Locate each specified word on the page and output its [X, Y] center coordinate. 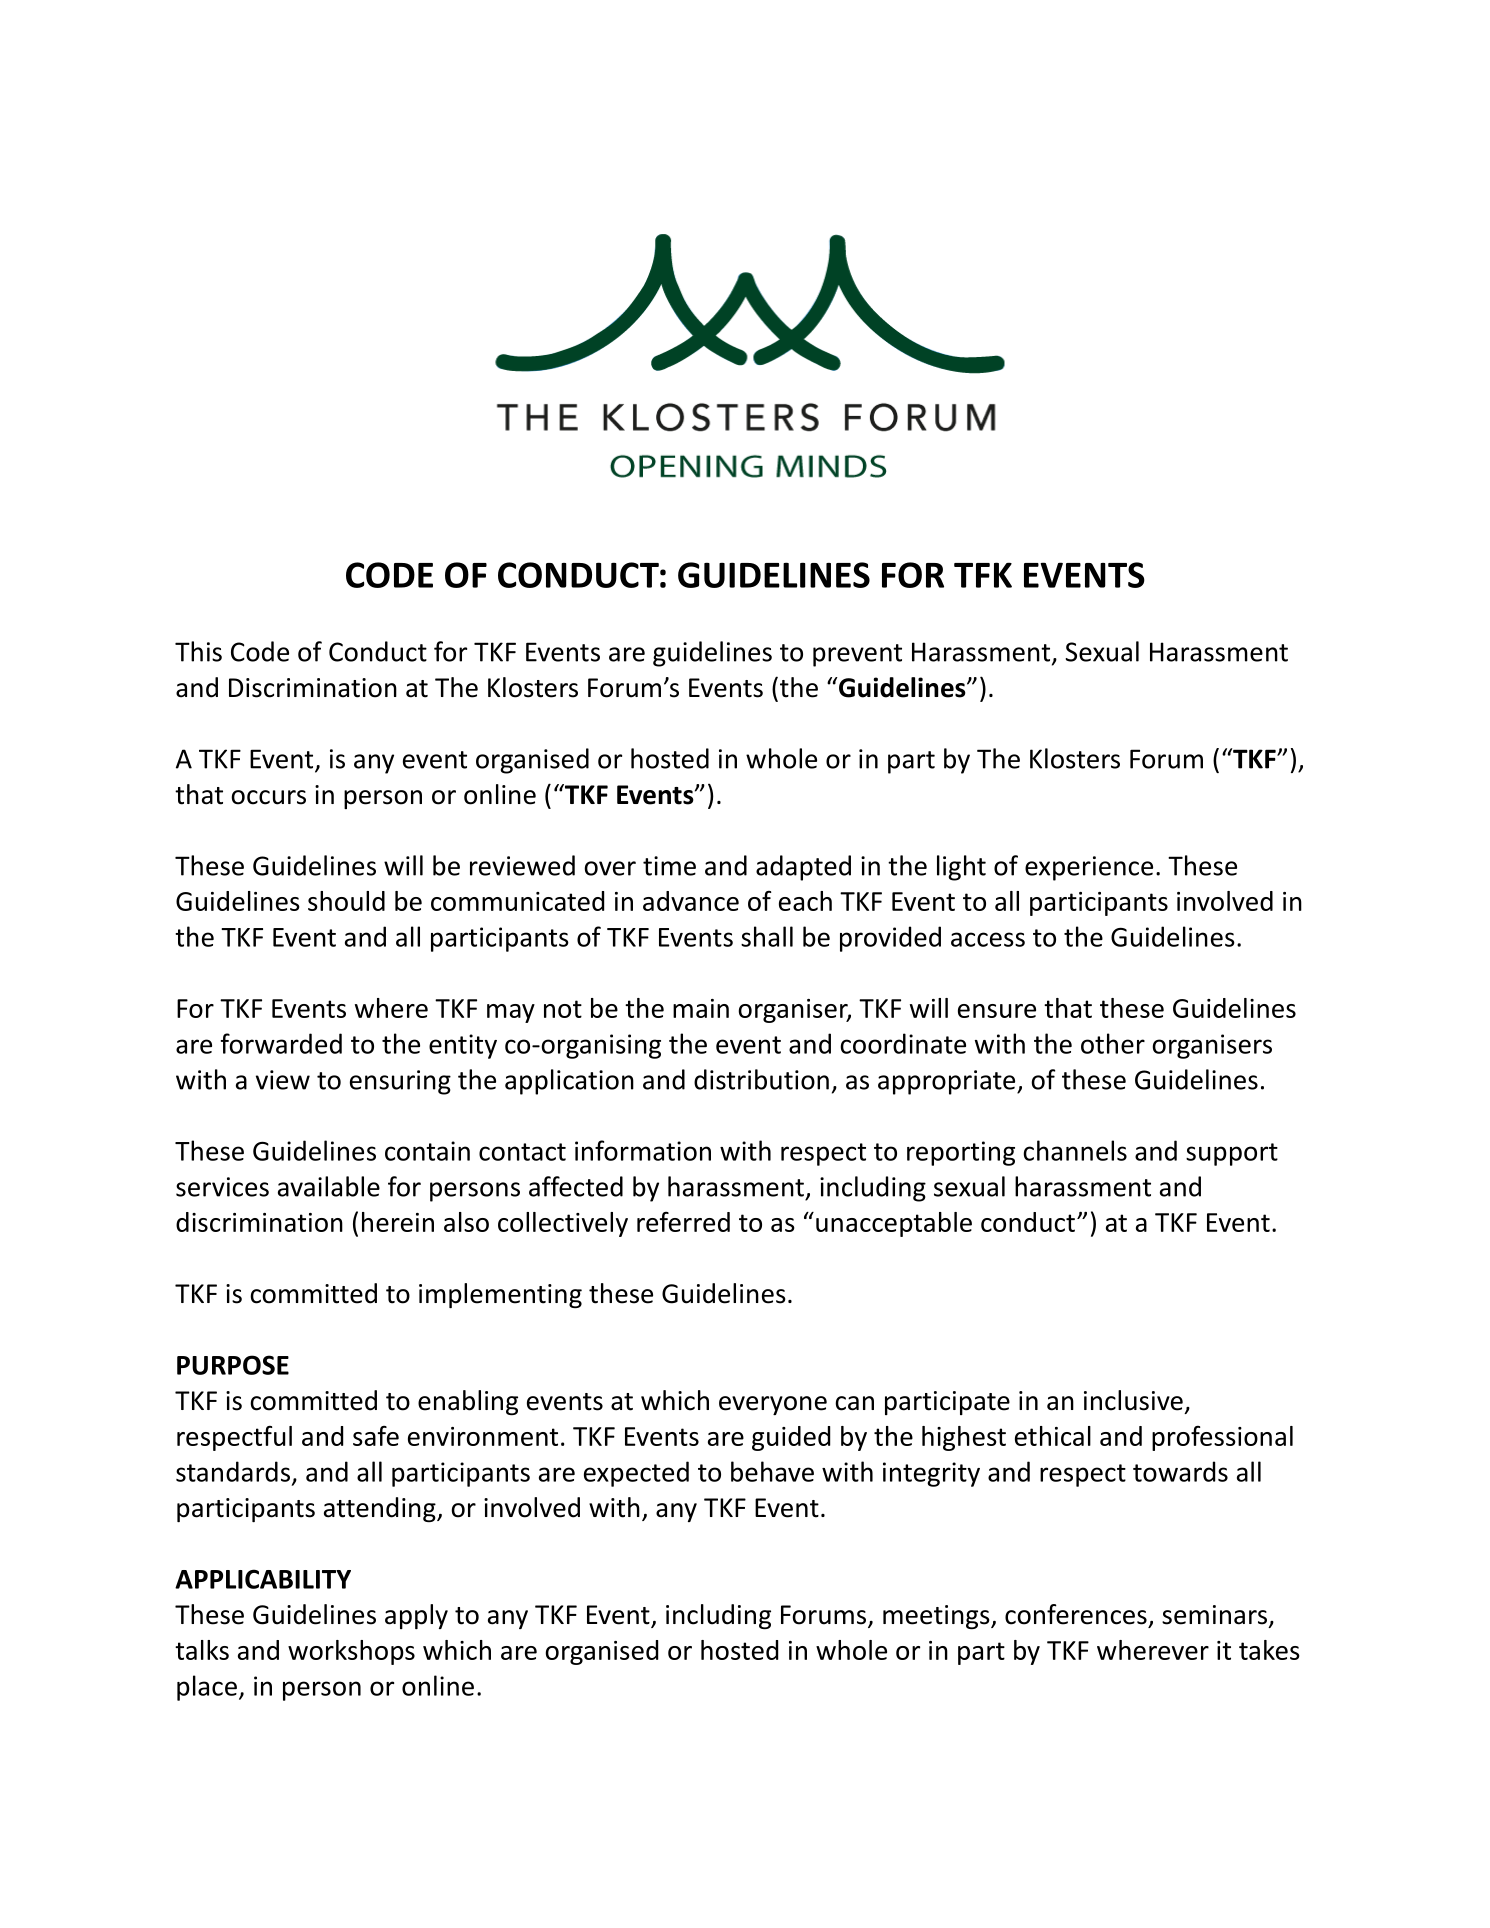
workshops [351, 1652]
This [198, 651]
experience [1089, 868]
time [669, 866]
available [329, 1186]
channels [1075, 1150]
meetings [937, 1617]
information [643, 1150]
